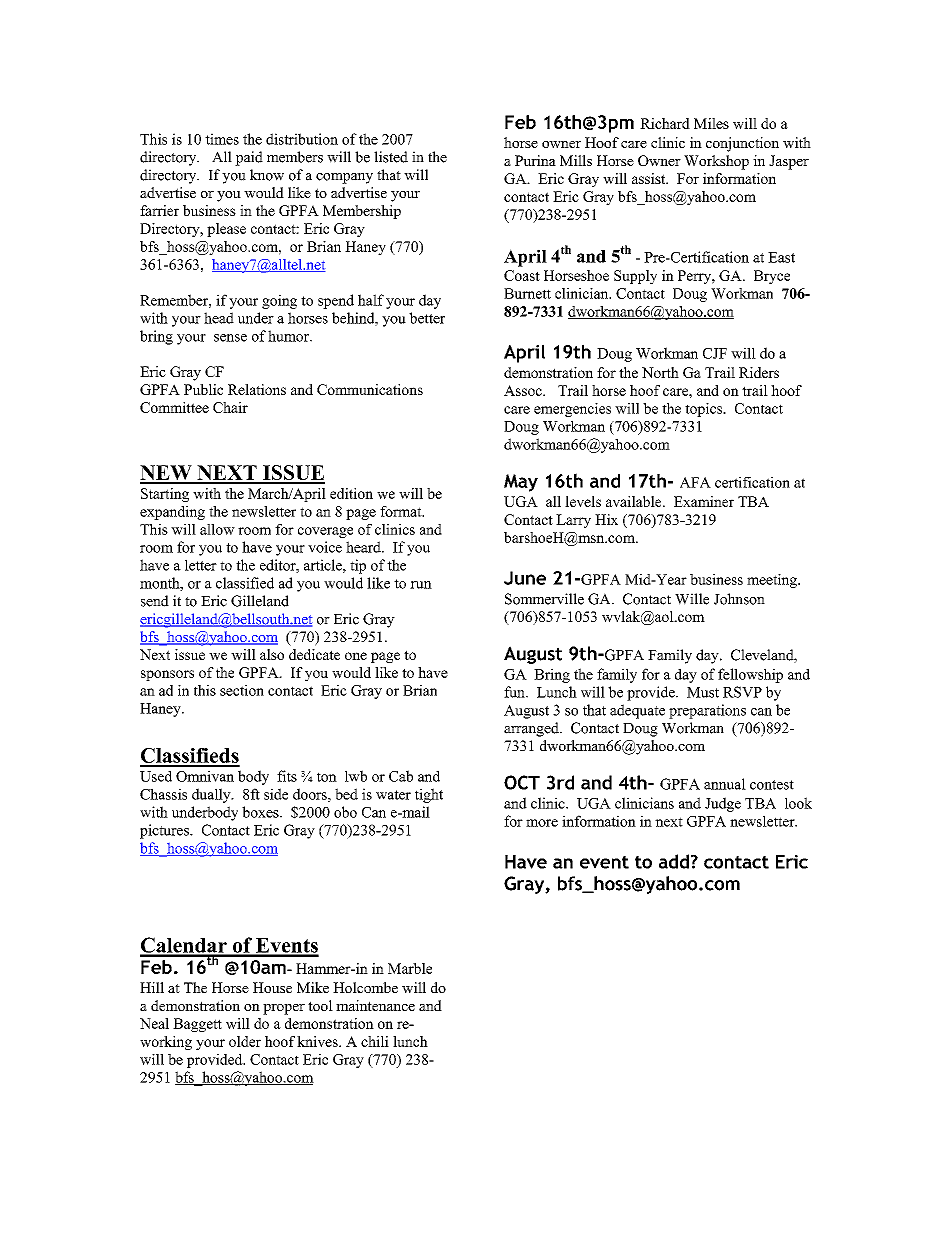  What do you see at coordinates (222, 139) in the image?
I see `times` at bounding box center [222, 139].
